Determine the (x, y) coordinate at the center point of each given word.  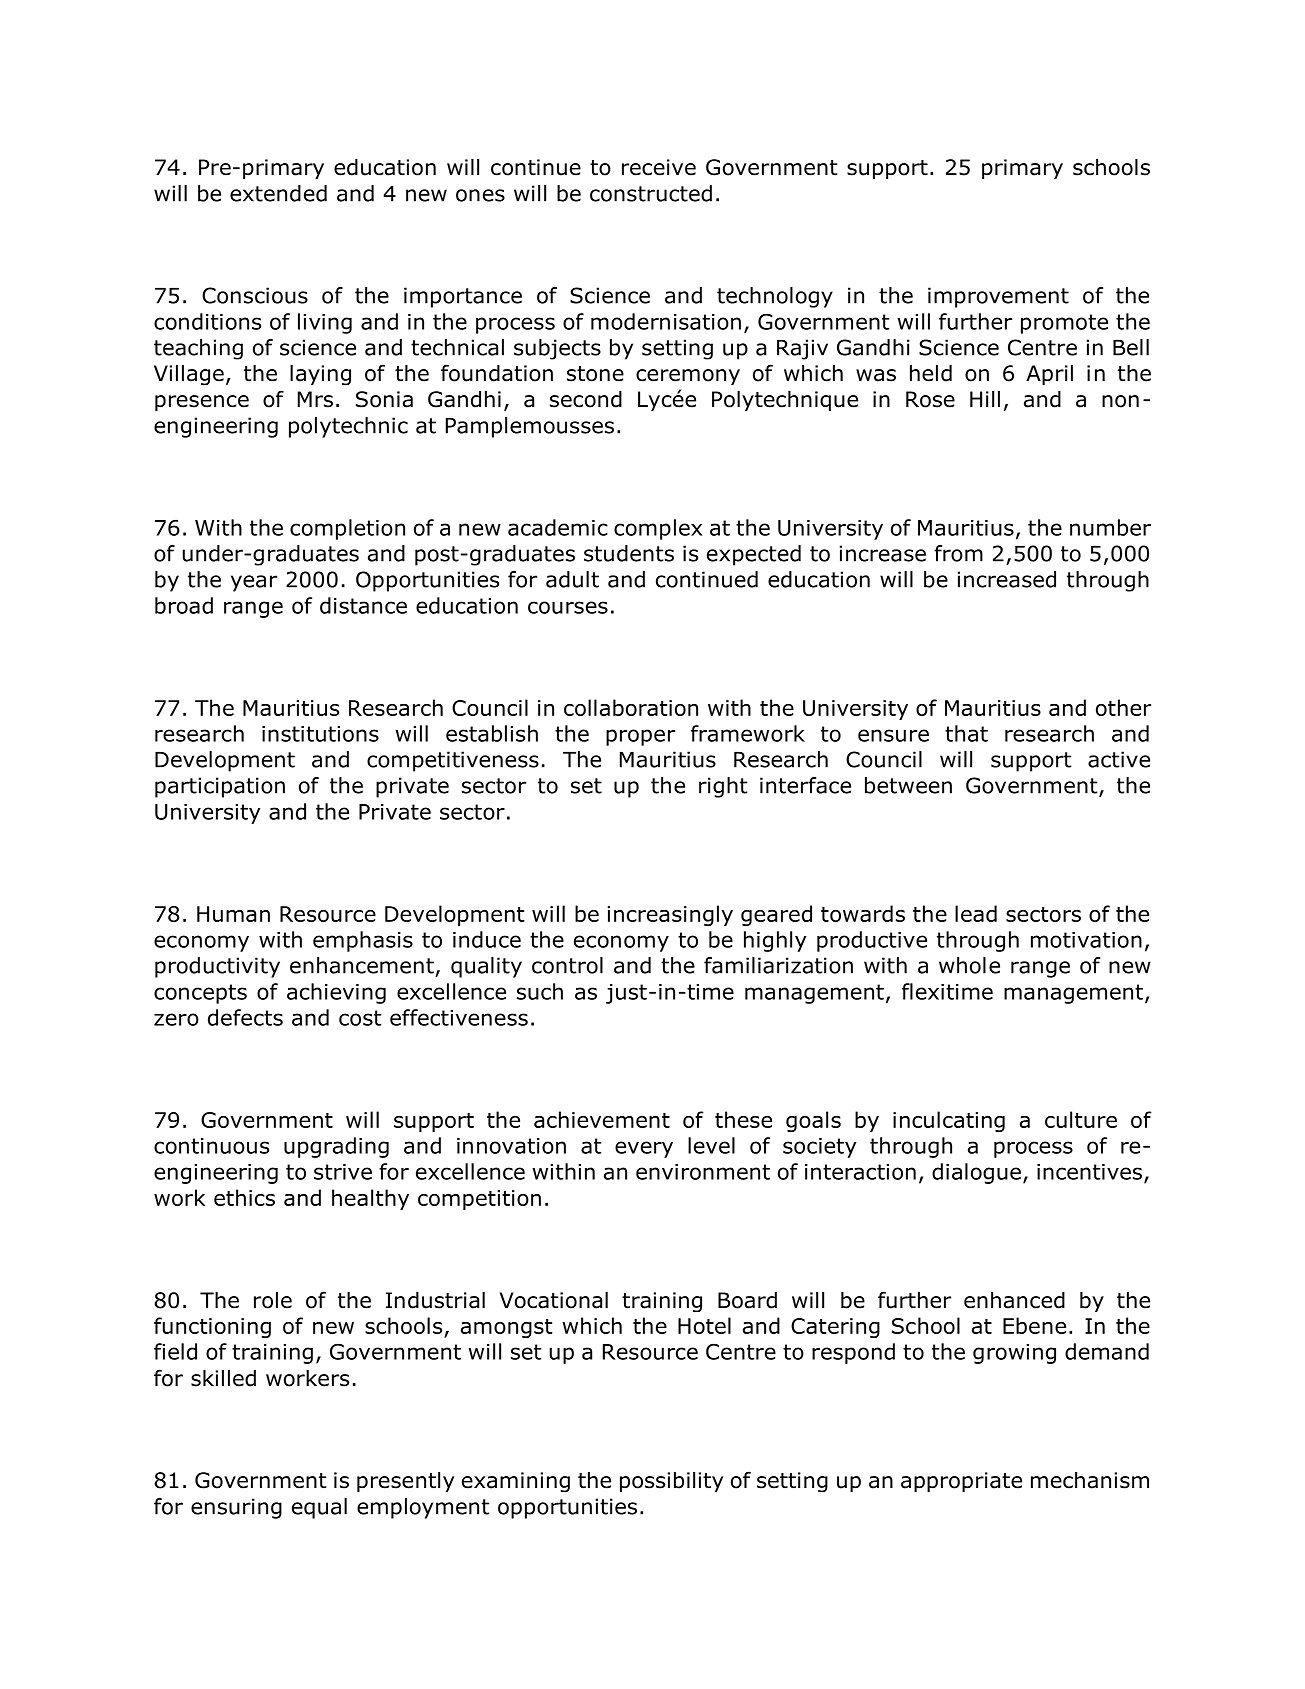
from (958, 553)
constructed (651, 193)
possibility (671, 1482)
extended (278, 193)
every (644, 1149)
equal (319, 1508)
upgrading (336, 1147)
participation (220, 787)
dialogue (976, 1173)
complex (658, 529)
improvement (998, 297)
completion (347, 529)
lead (976, 913)
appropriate (961, 1482)
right (723, 787)
